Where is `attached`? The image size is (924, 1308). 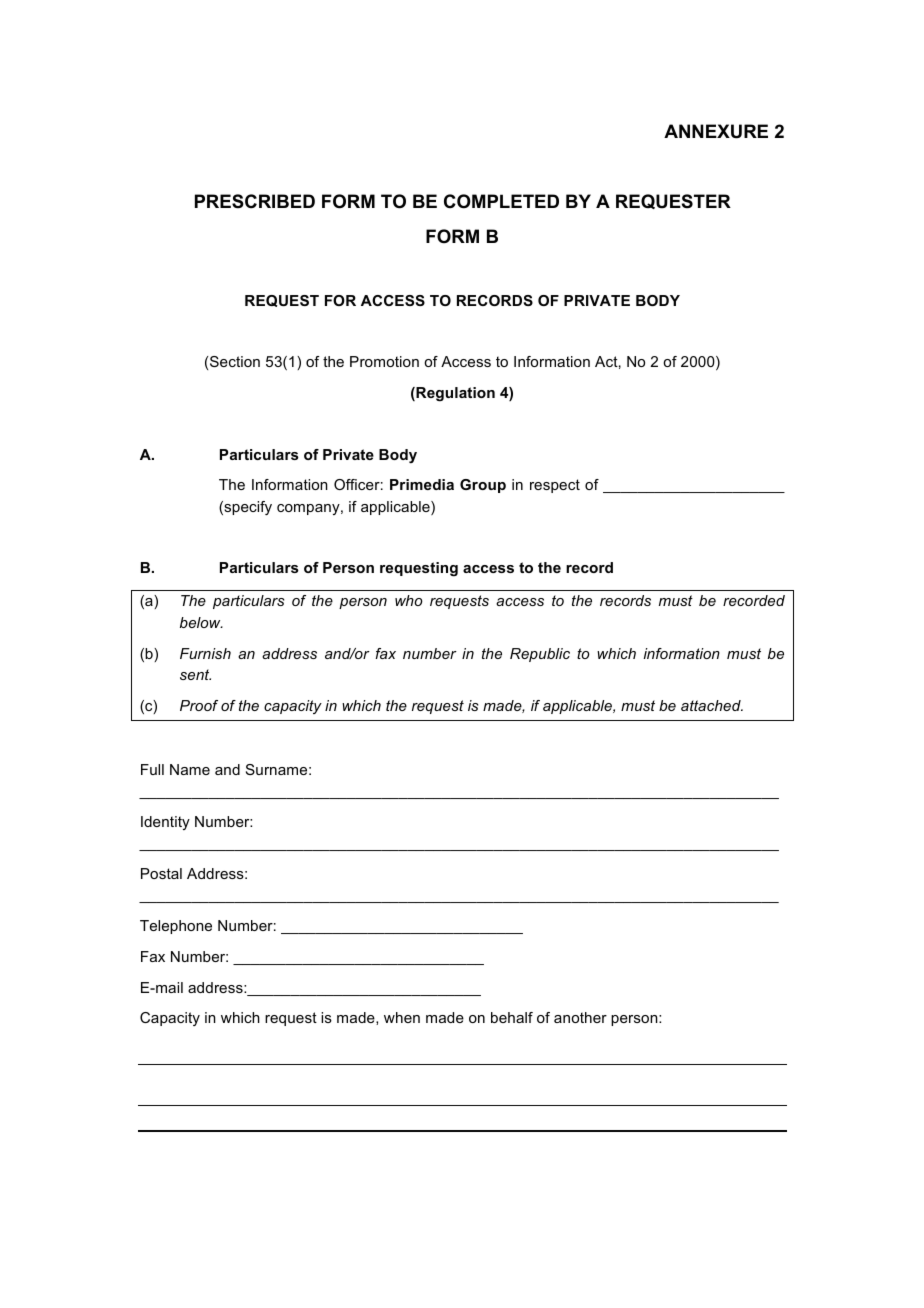
attached is located at coordinates (712, 705).
